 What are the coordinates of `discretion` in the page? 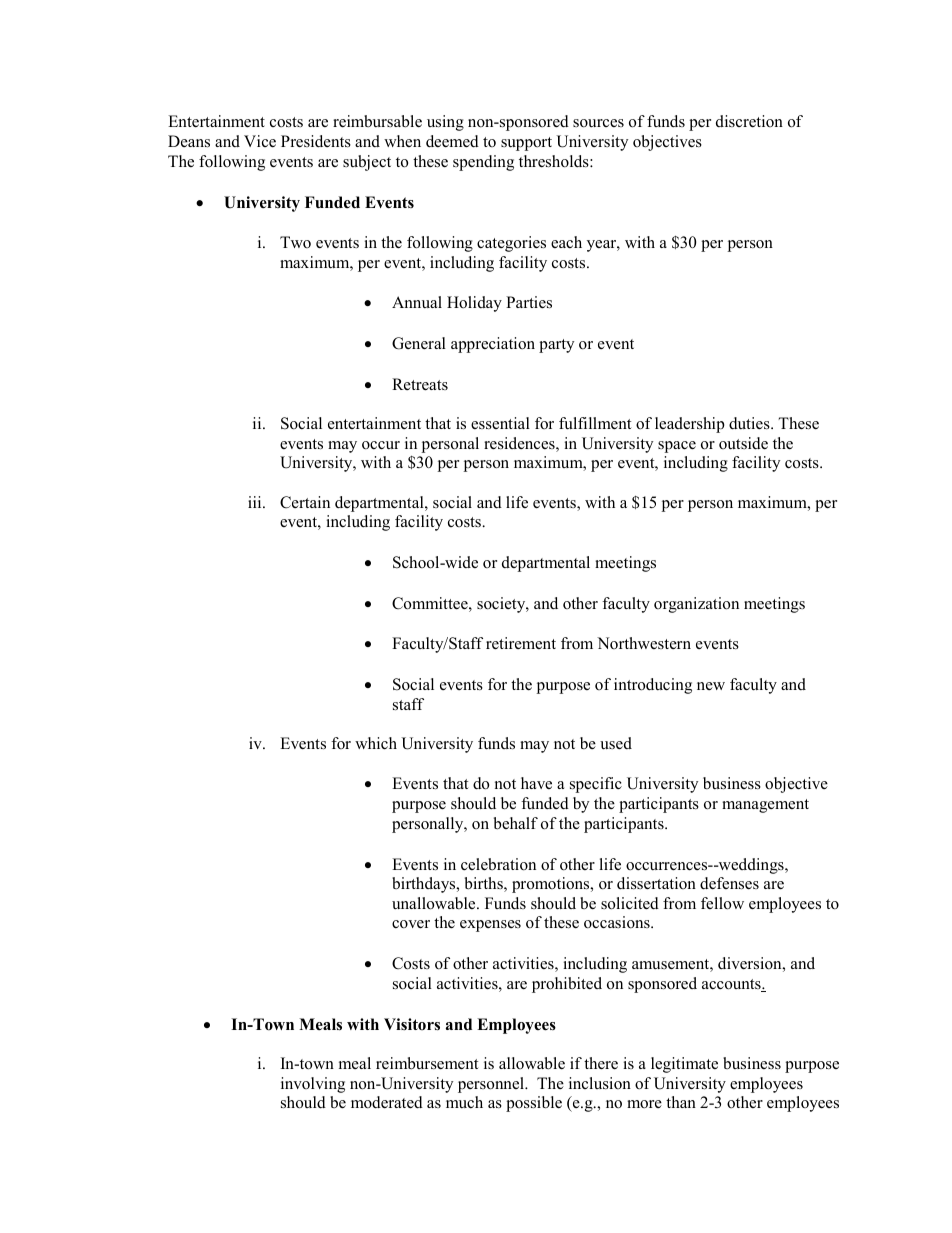 It's located at (749, 121).
